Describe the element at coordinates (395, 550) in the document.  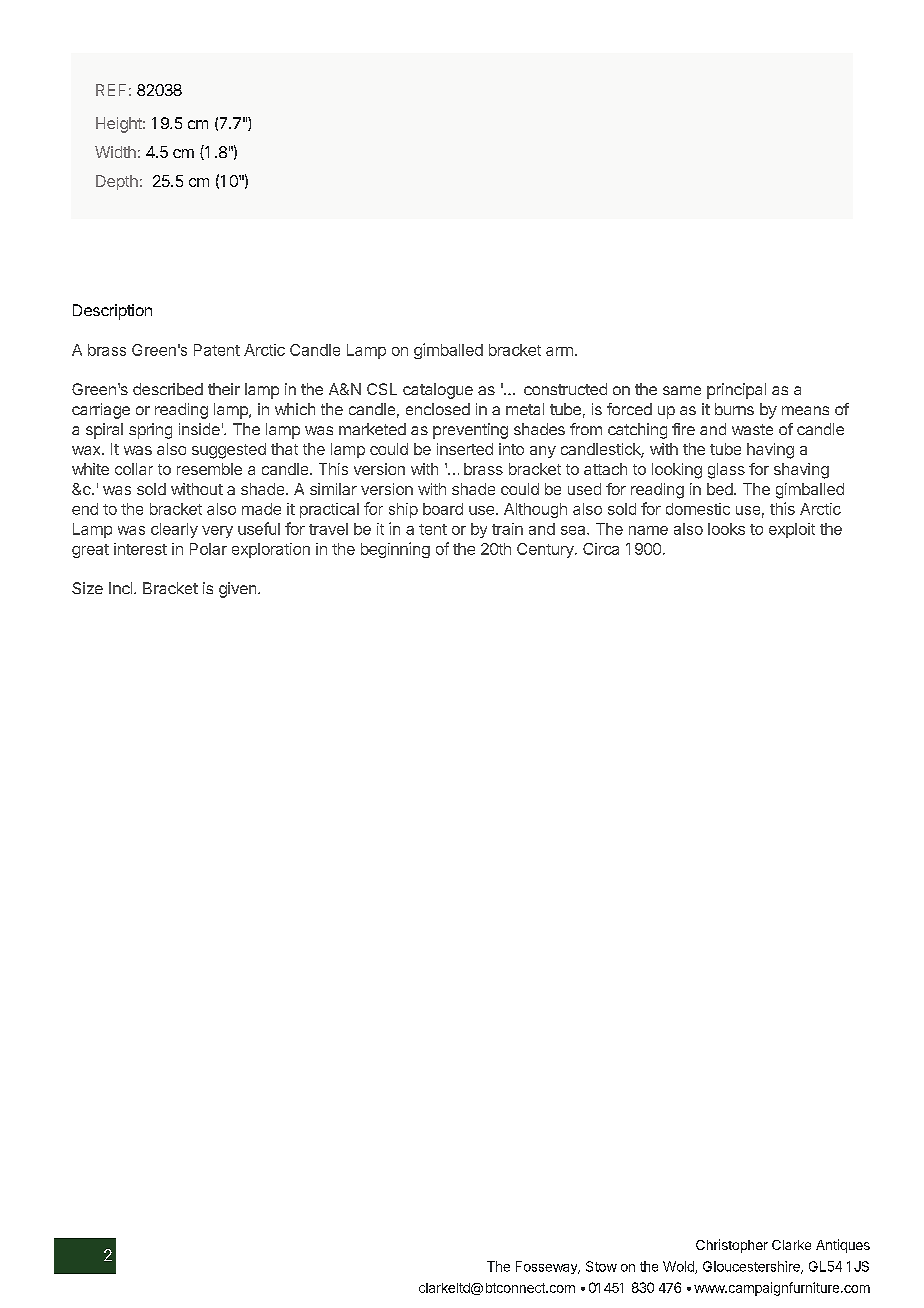
I see `beginning` at that location.
